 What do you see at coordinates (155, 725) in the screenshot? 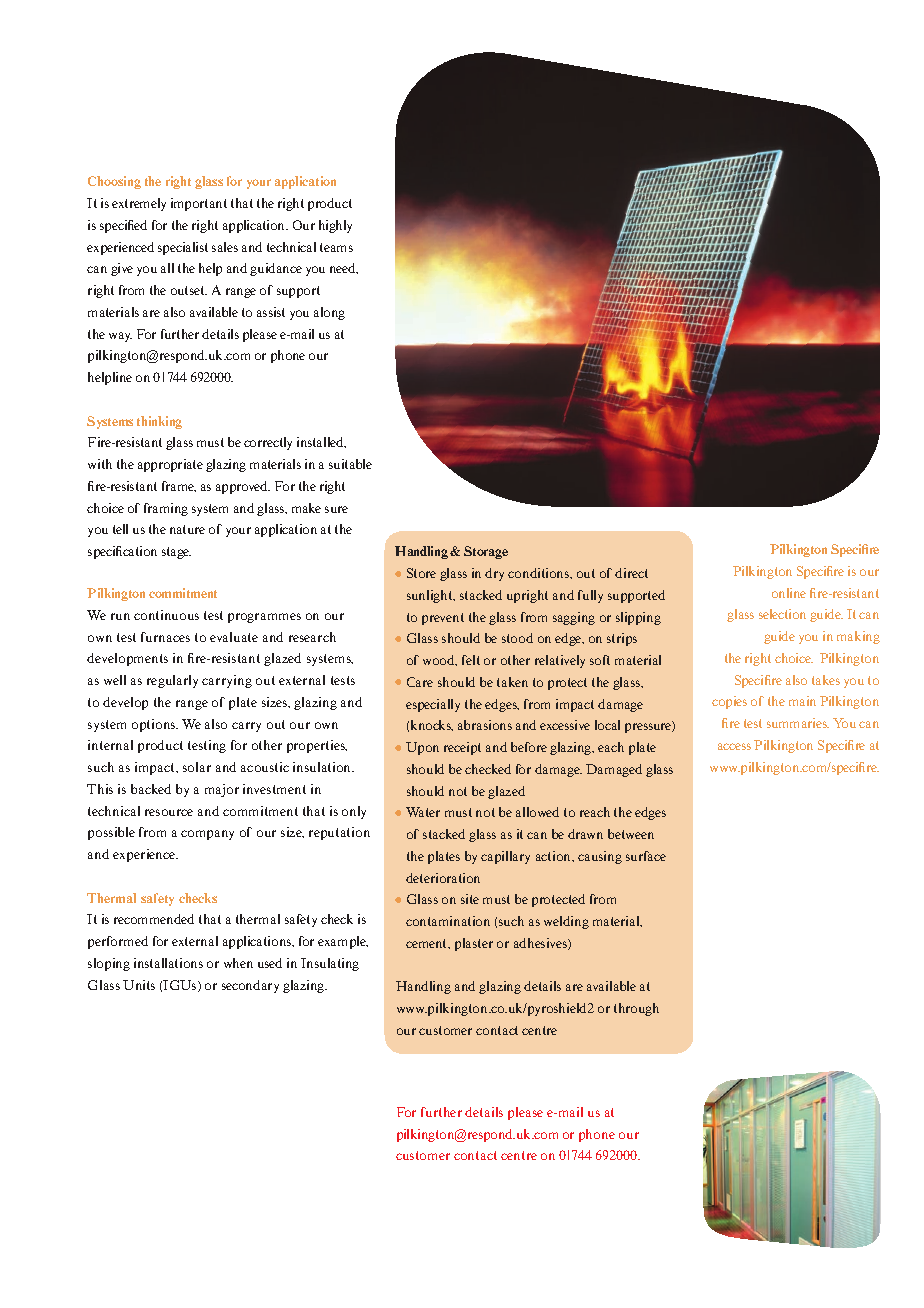
I see `options` at bounding box center [155, 725].
